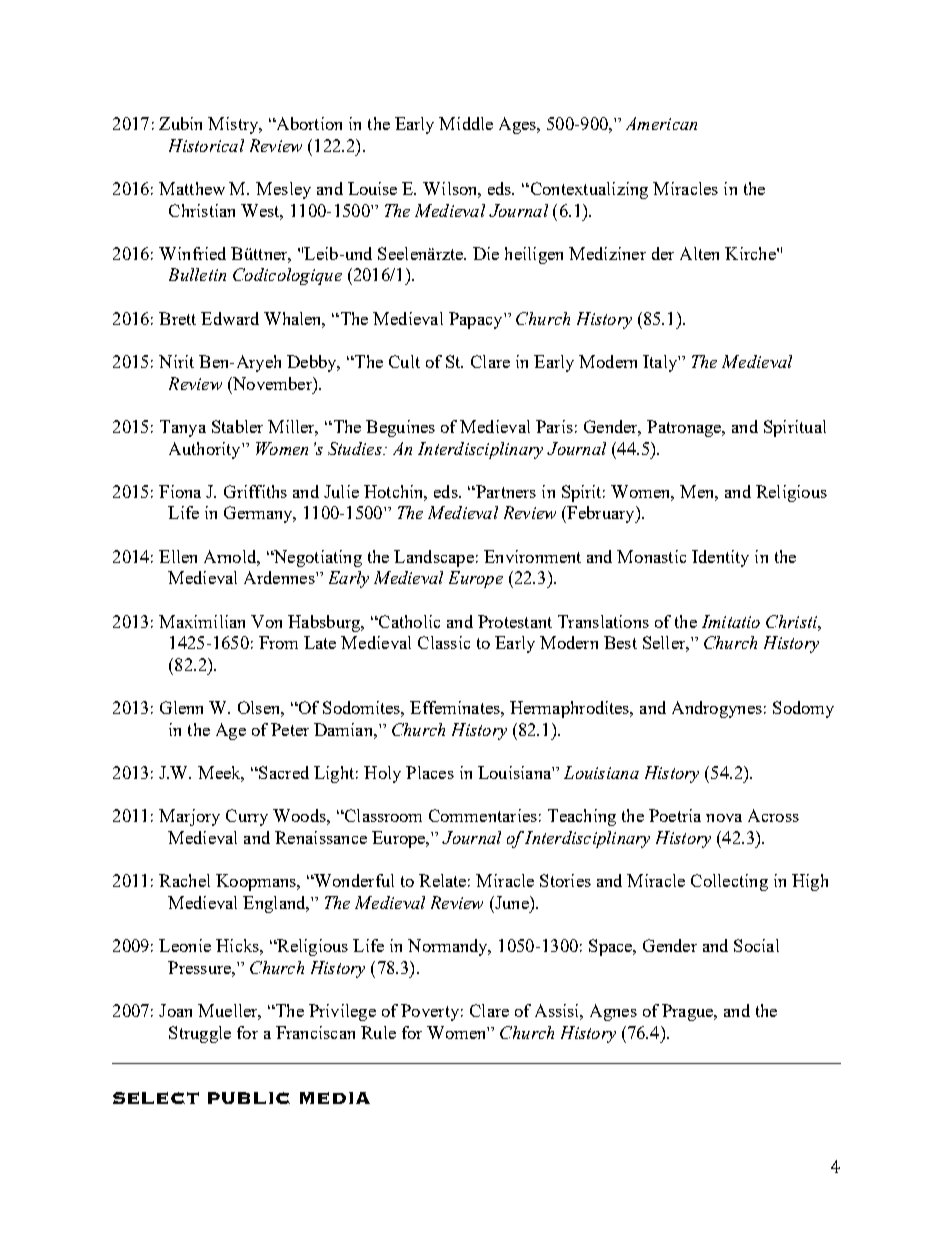 This page has width=952, height=1233. What do you see at coordinates (206, 145) in the page?
I see `Historical` at bounding box center [206, 145].
